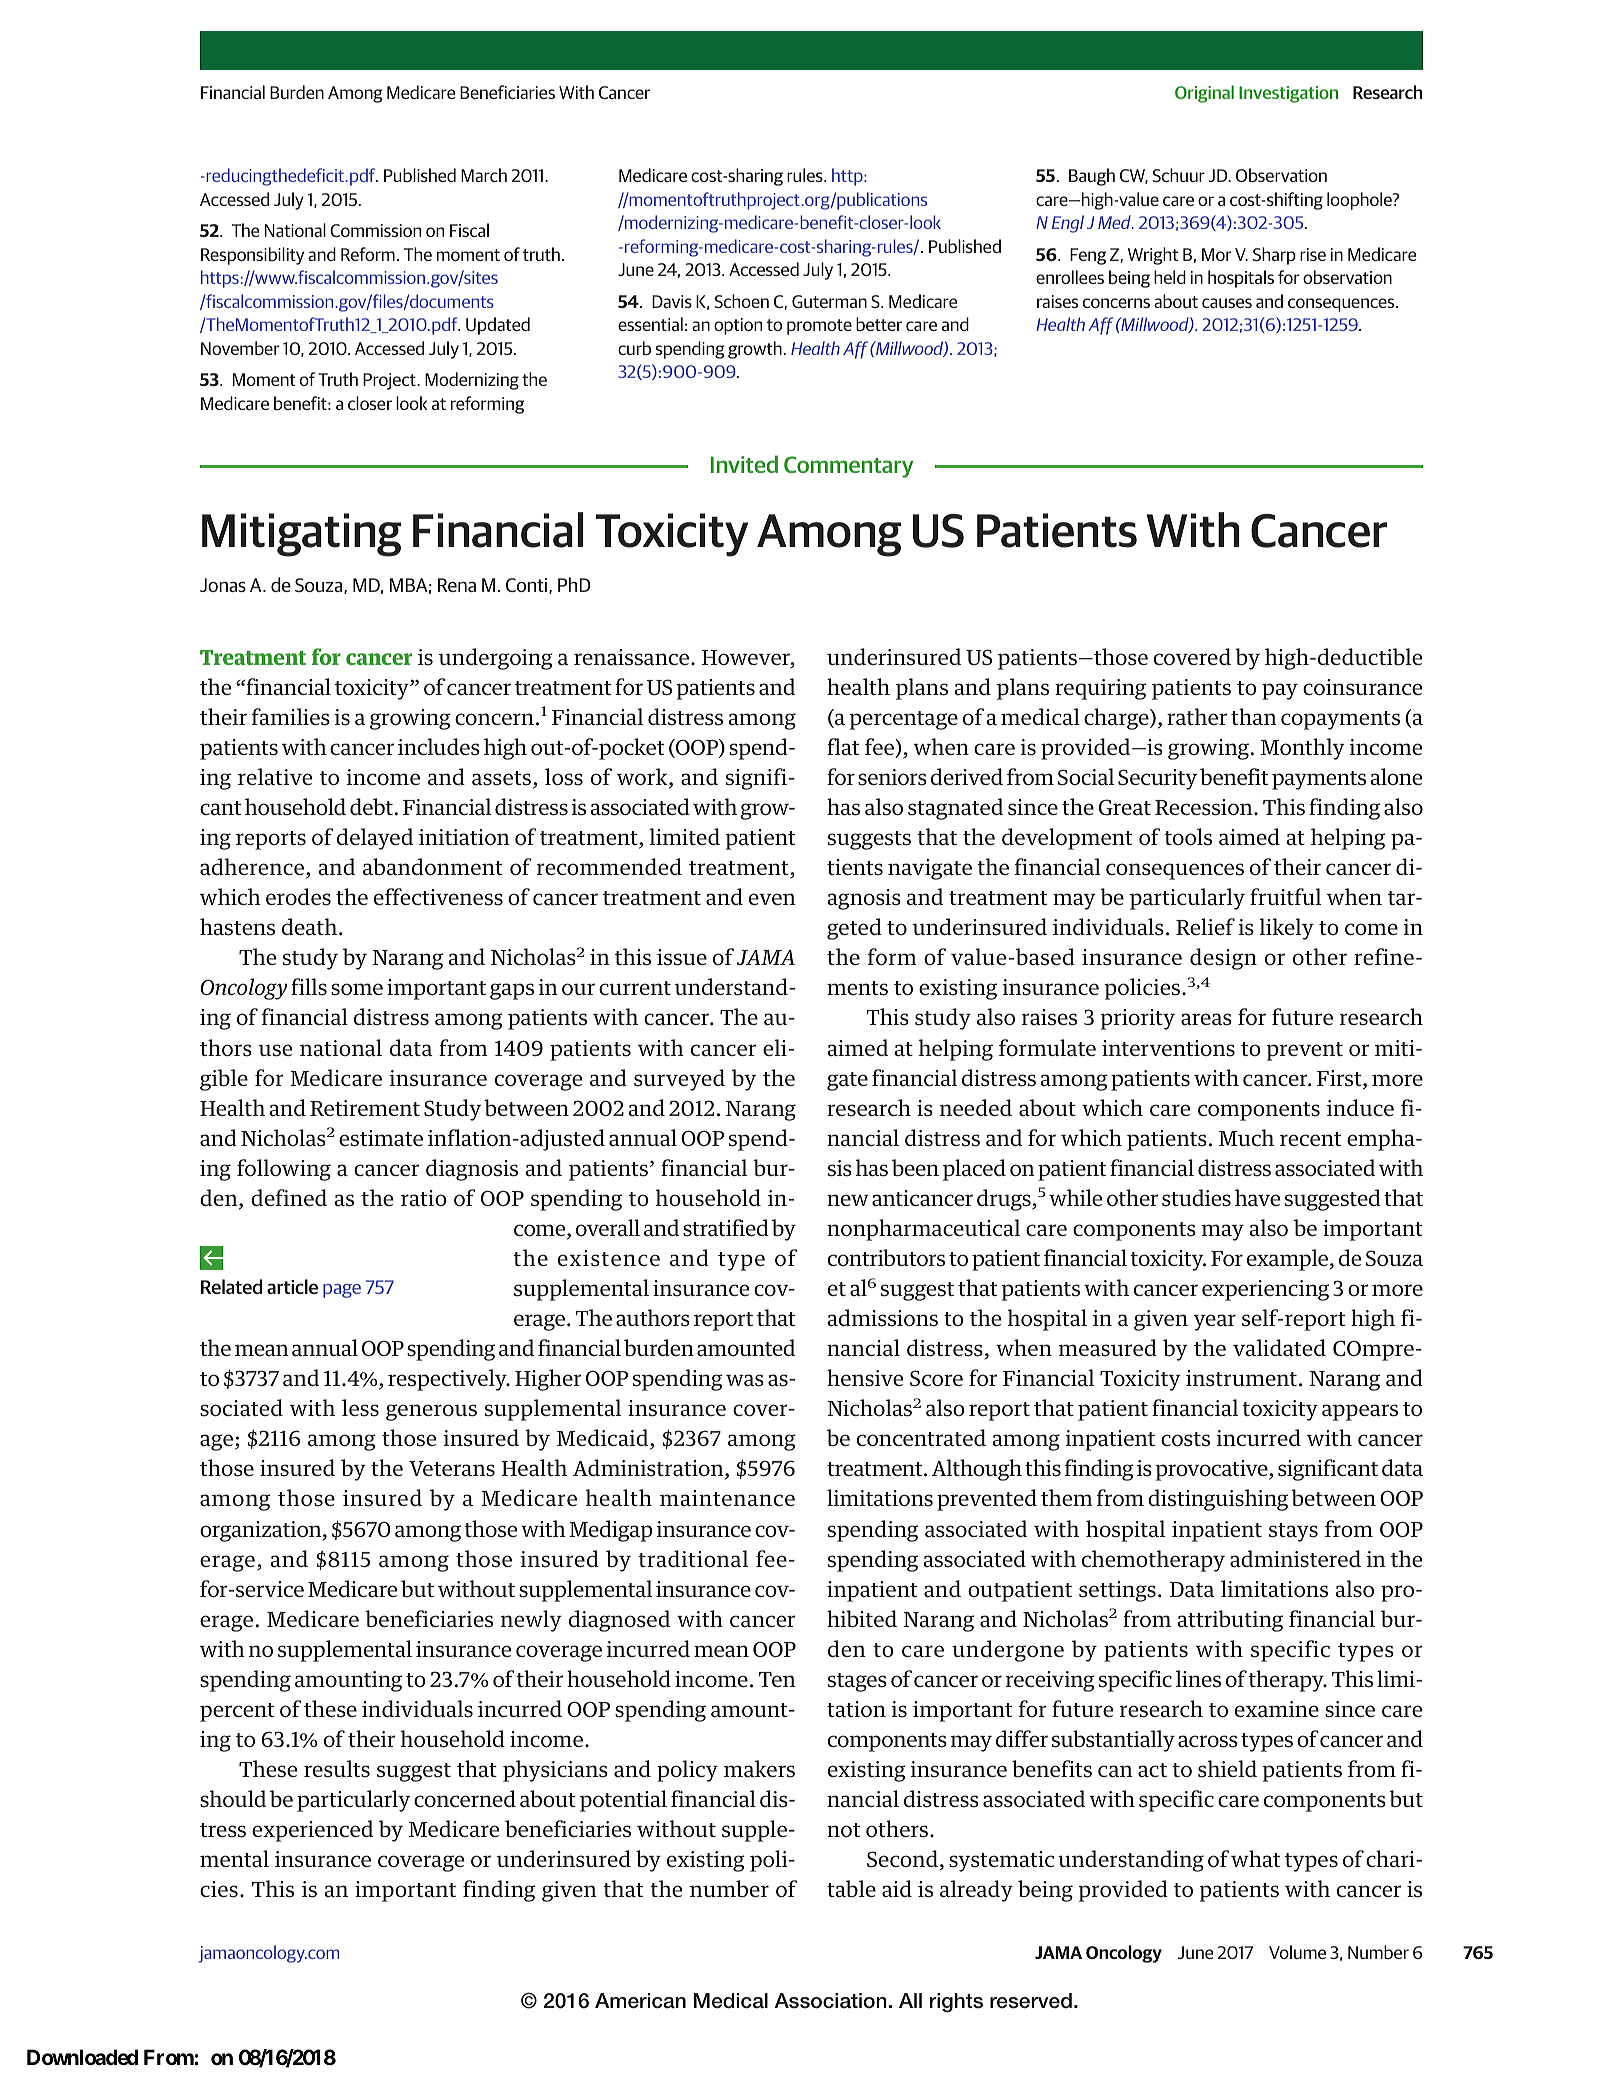 Image resolution: width=1603 pixels, height=2075 pixels. I want to click on surveyed, so click(679, 1080).
